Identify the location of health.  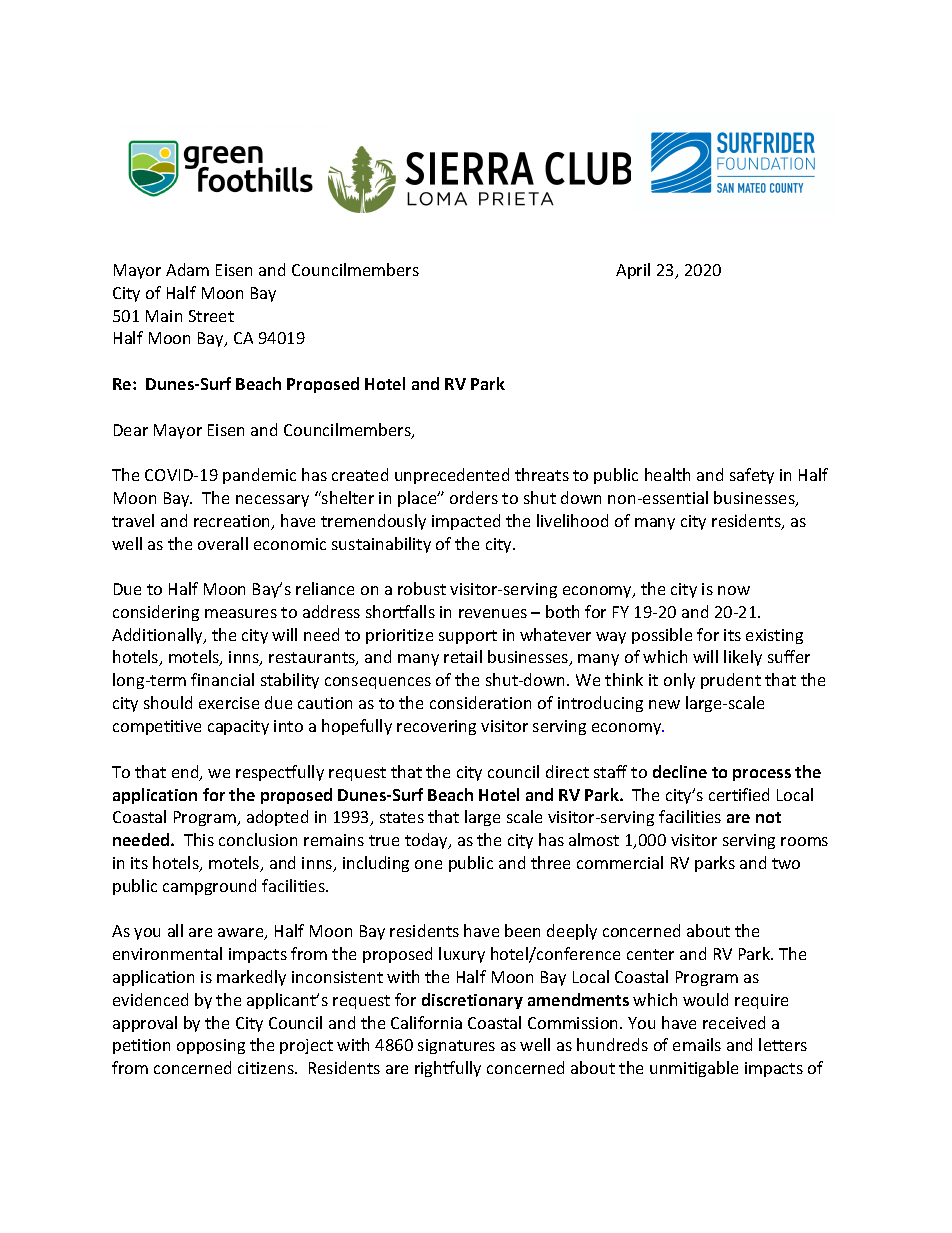
(667, 474).
